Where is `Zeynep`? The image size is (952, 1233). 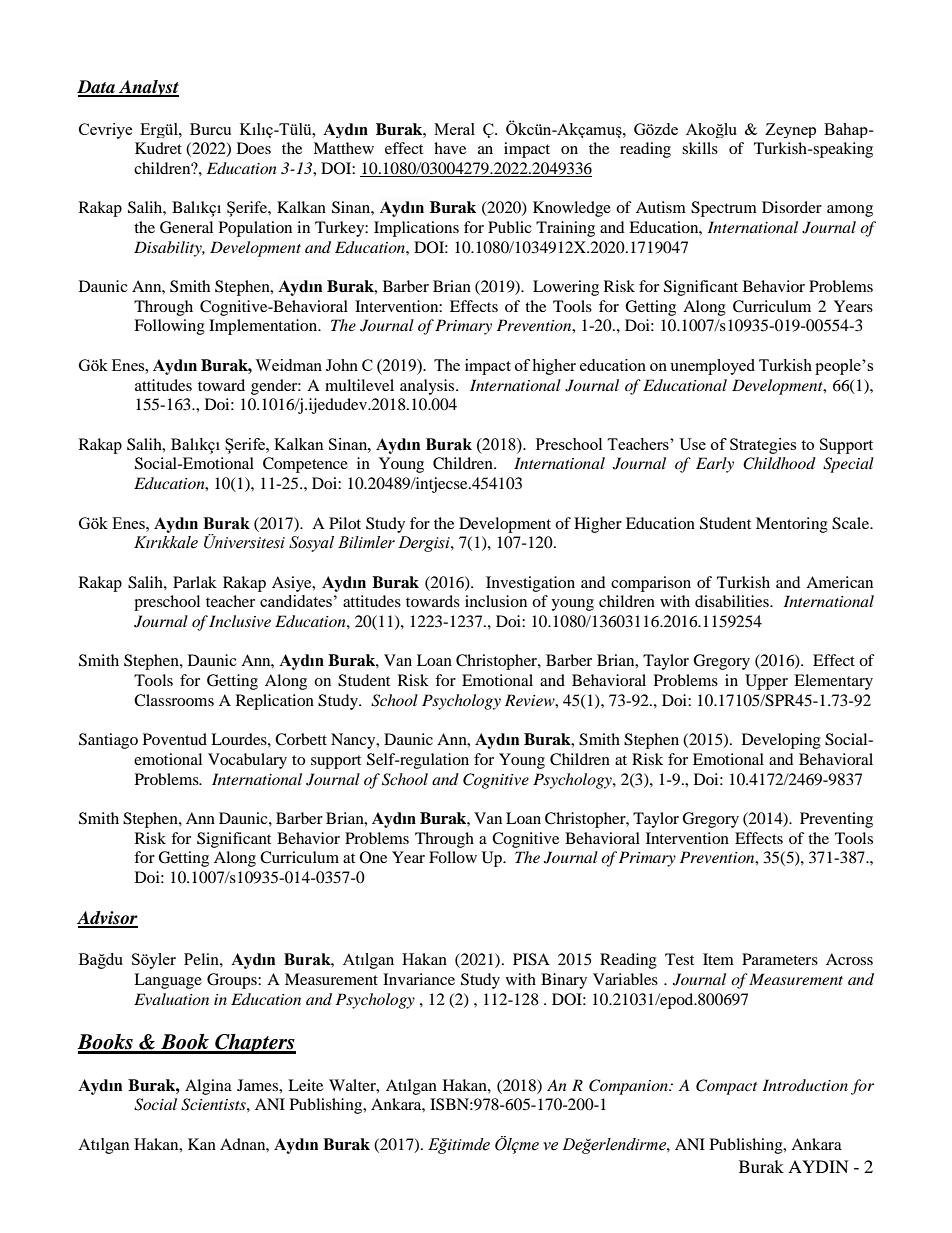
Zeynep is located at coordinates (790, 130).
